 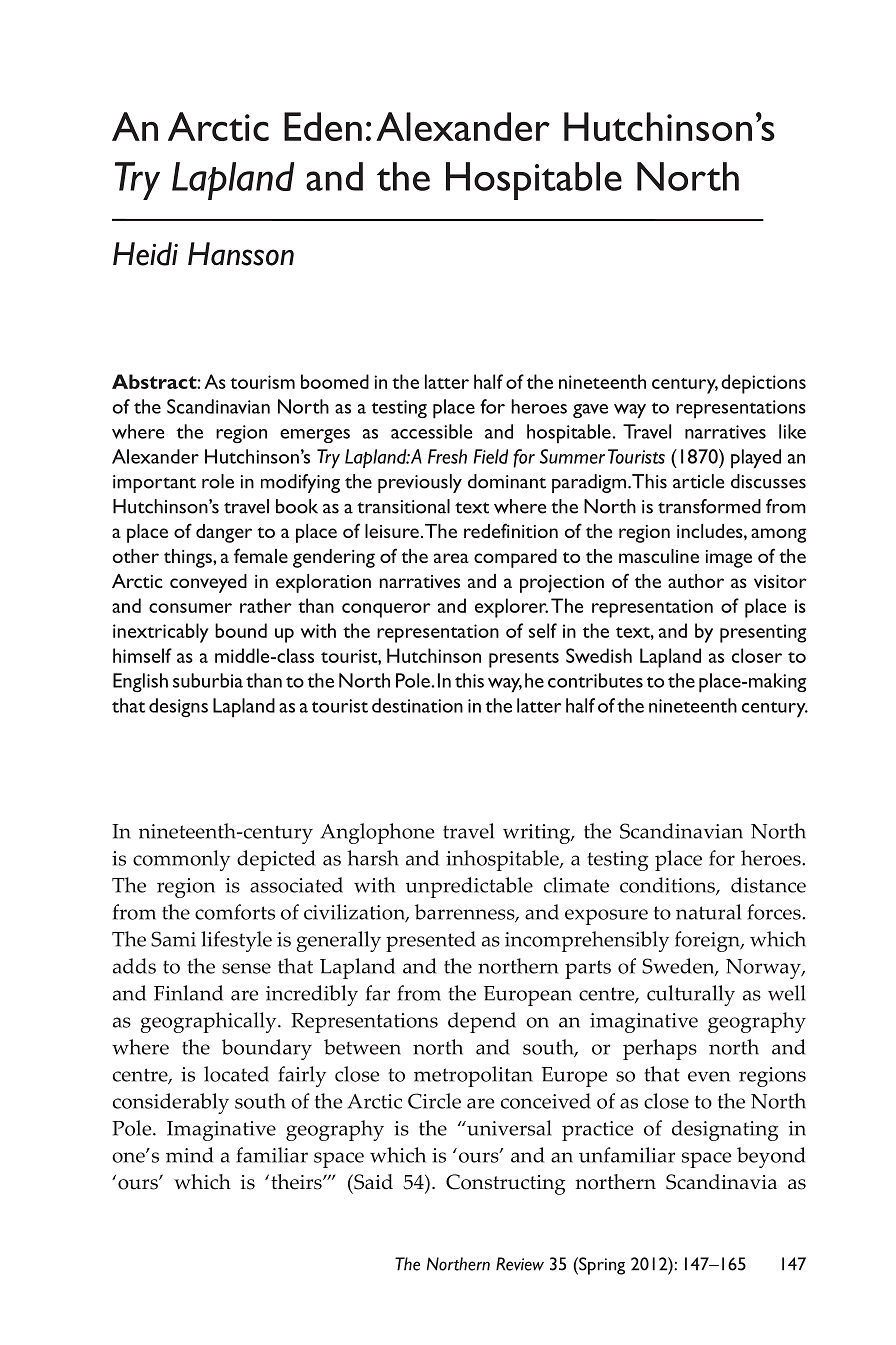 I want to click on conveyed, so click(x=208, y=583).
